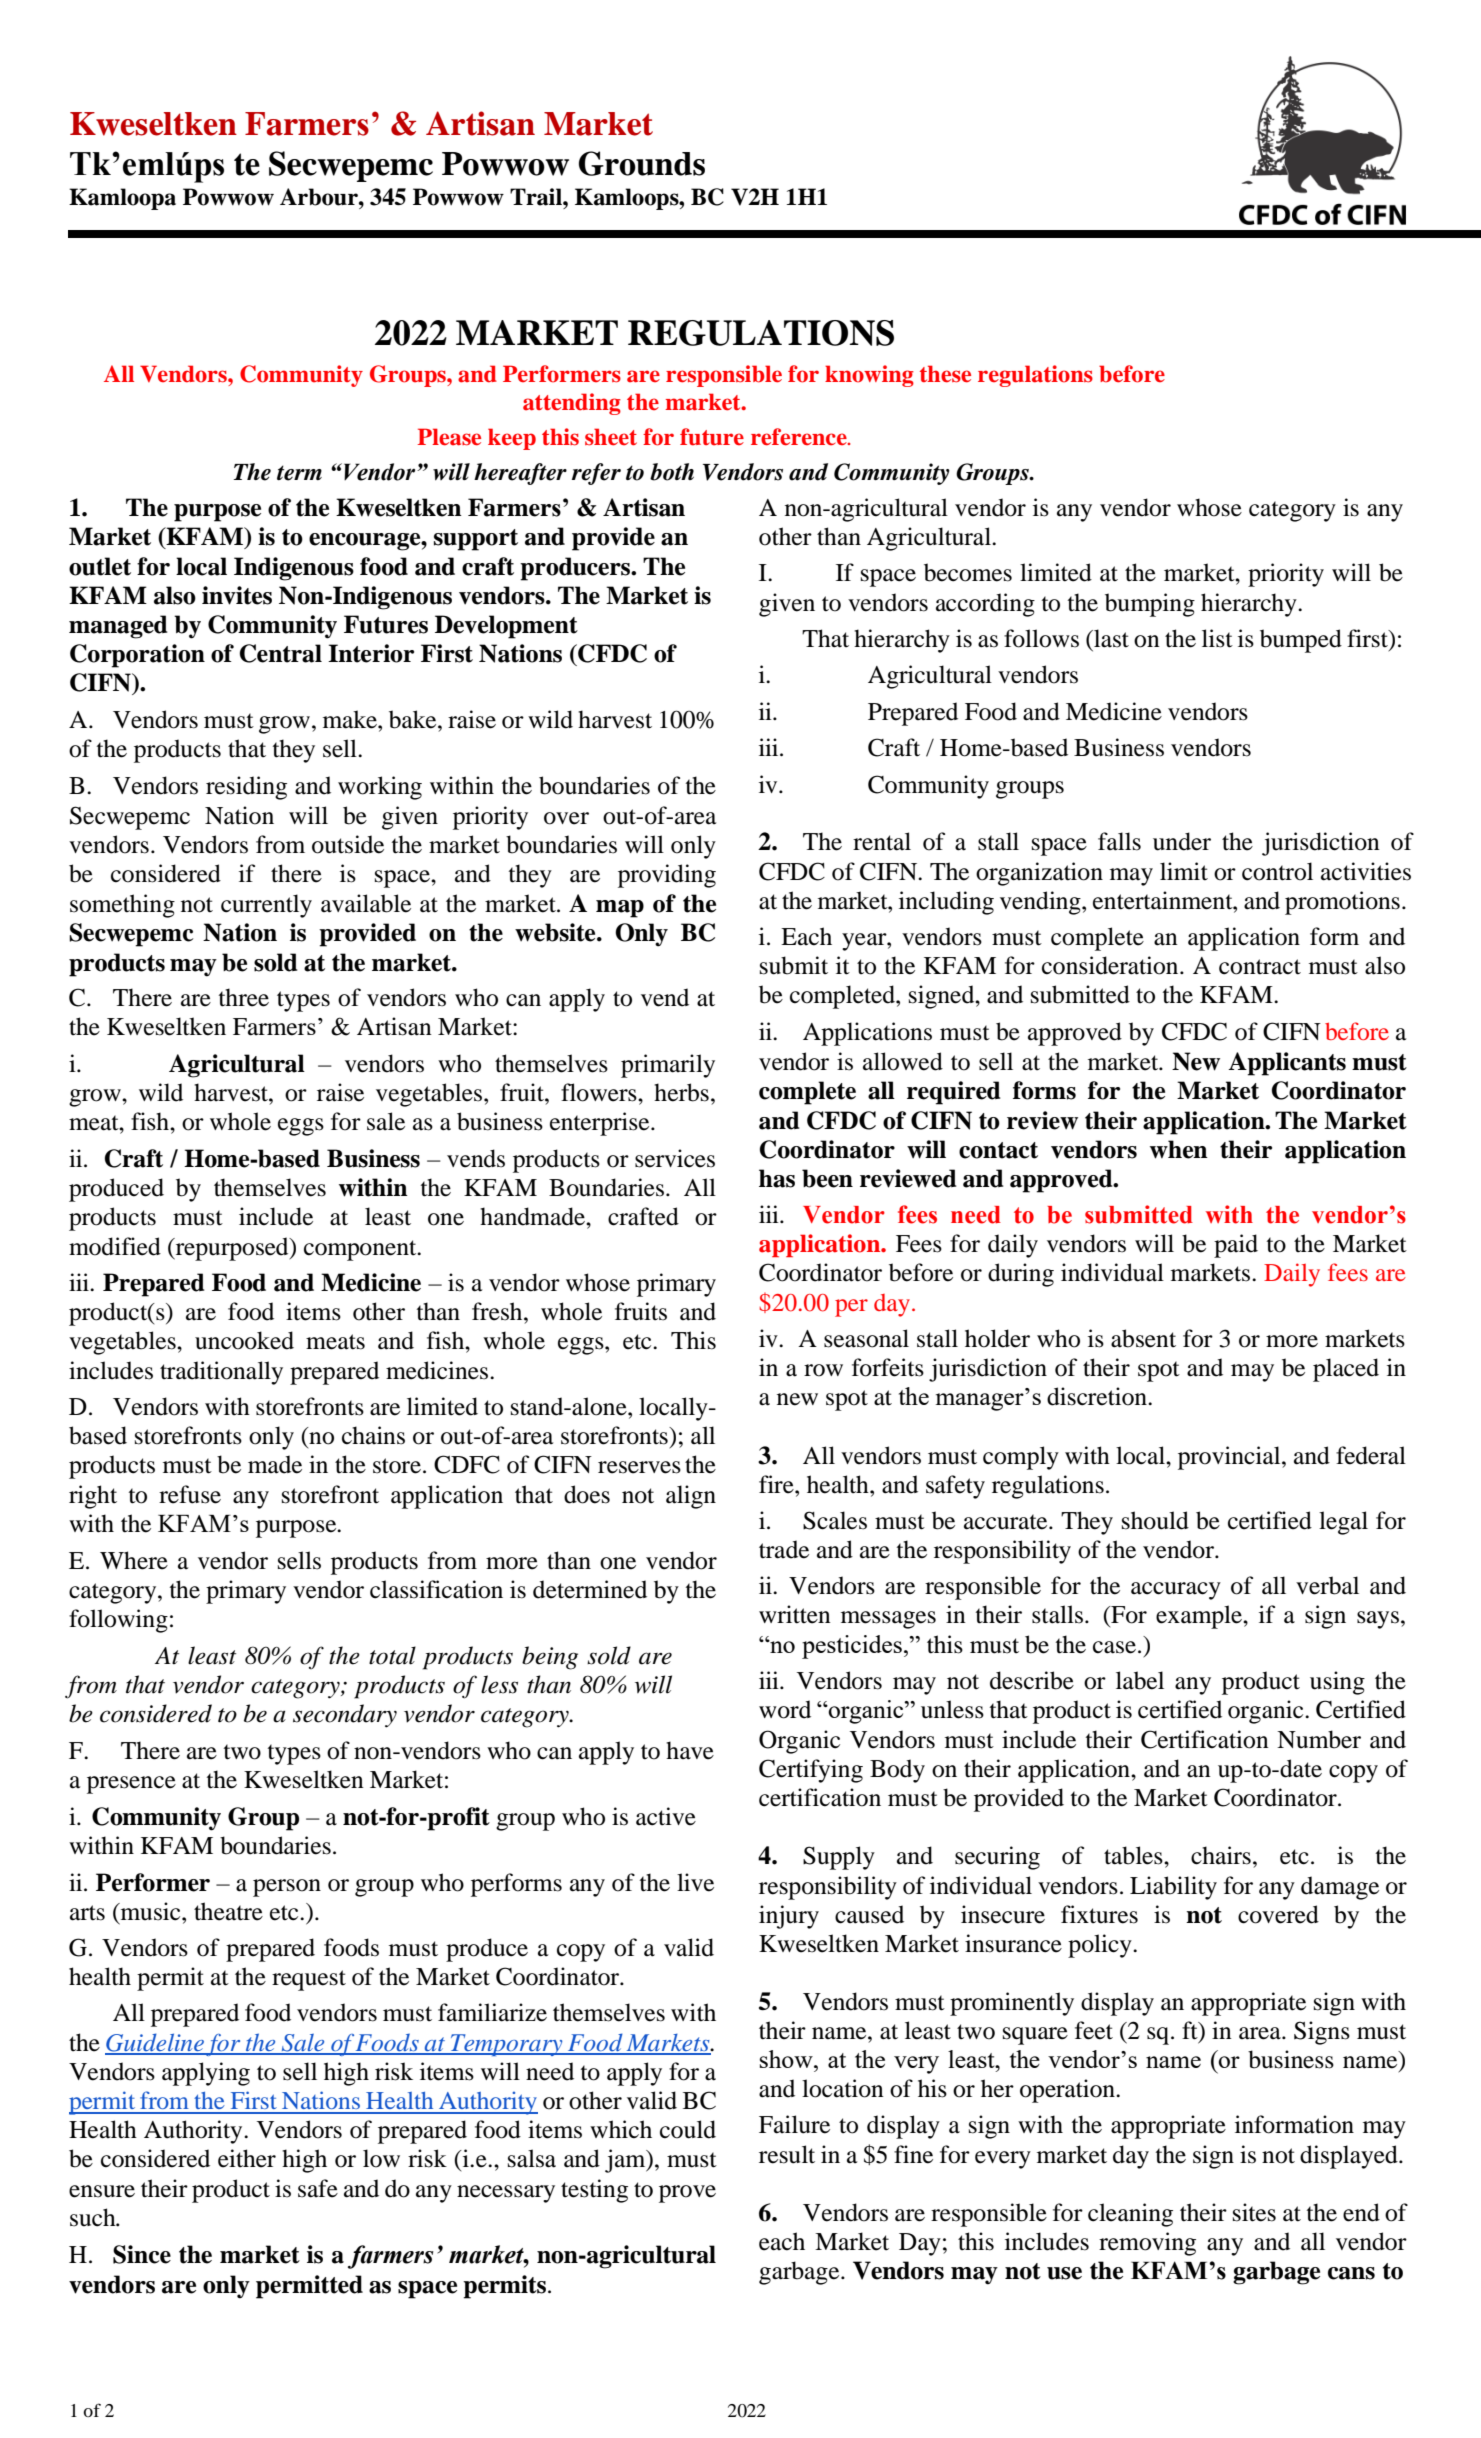 Image resolution: width=1481 pixels, height=2438 pixels. What do you see at coordinates (642, 163) in the image?
I see `Grounds` at bounding box center [642, 163].
